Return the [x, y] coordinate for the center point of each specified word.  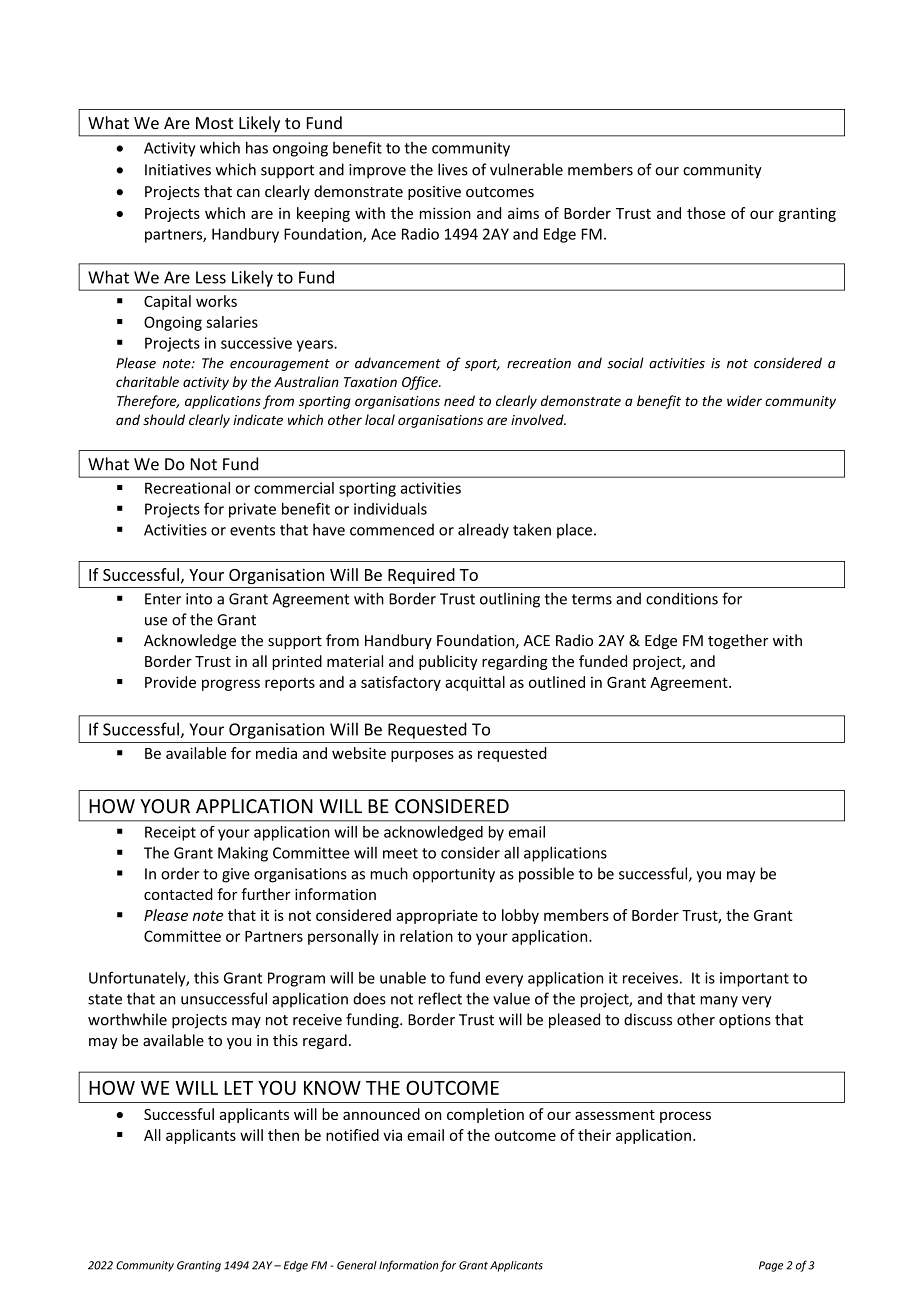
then [283, 1135]
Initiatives [178, 170]
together [738, 641]
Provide [170, 682]
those [706, 213]
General [357, 1265]
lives [453, 169]
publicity [448, 662]
